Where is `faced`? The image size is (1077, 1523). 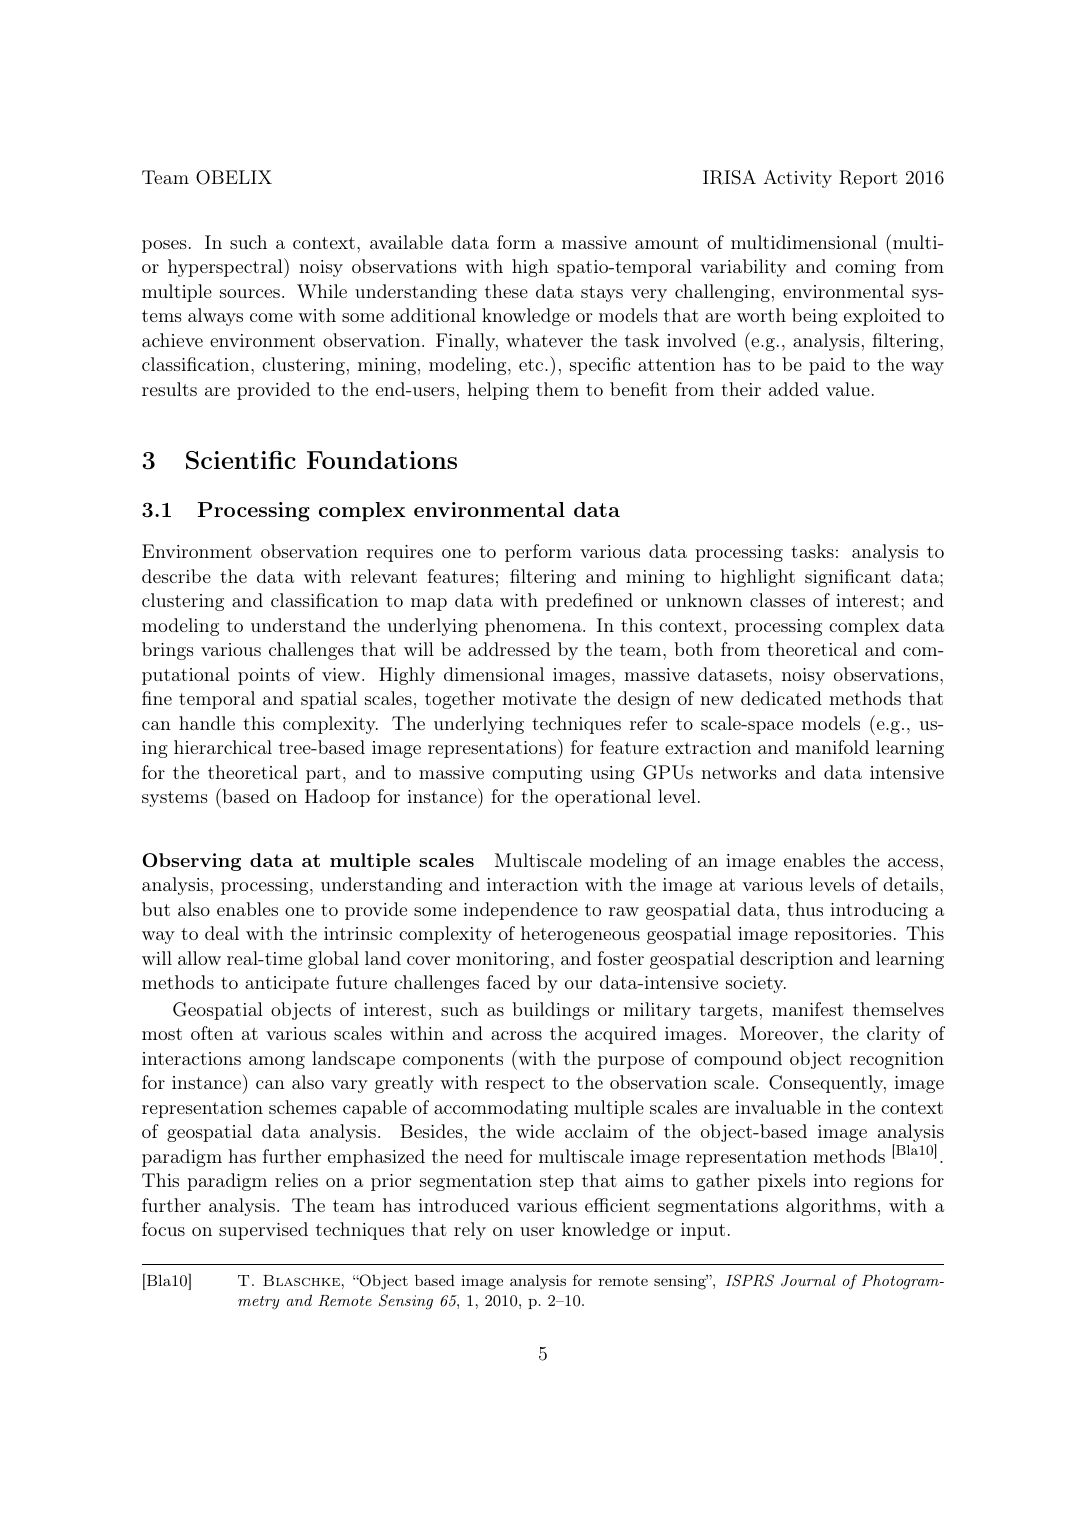
faced is located at coordinates (508, 982).
